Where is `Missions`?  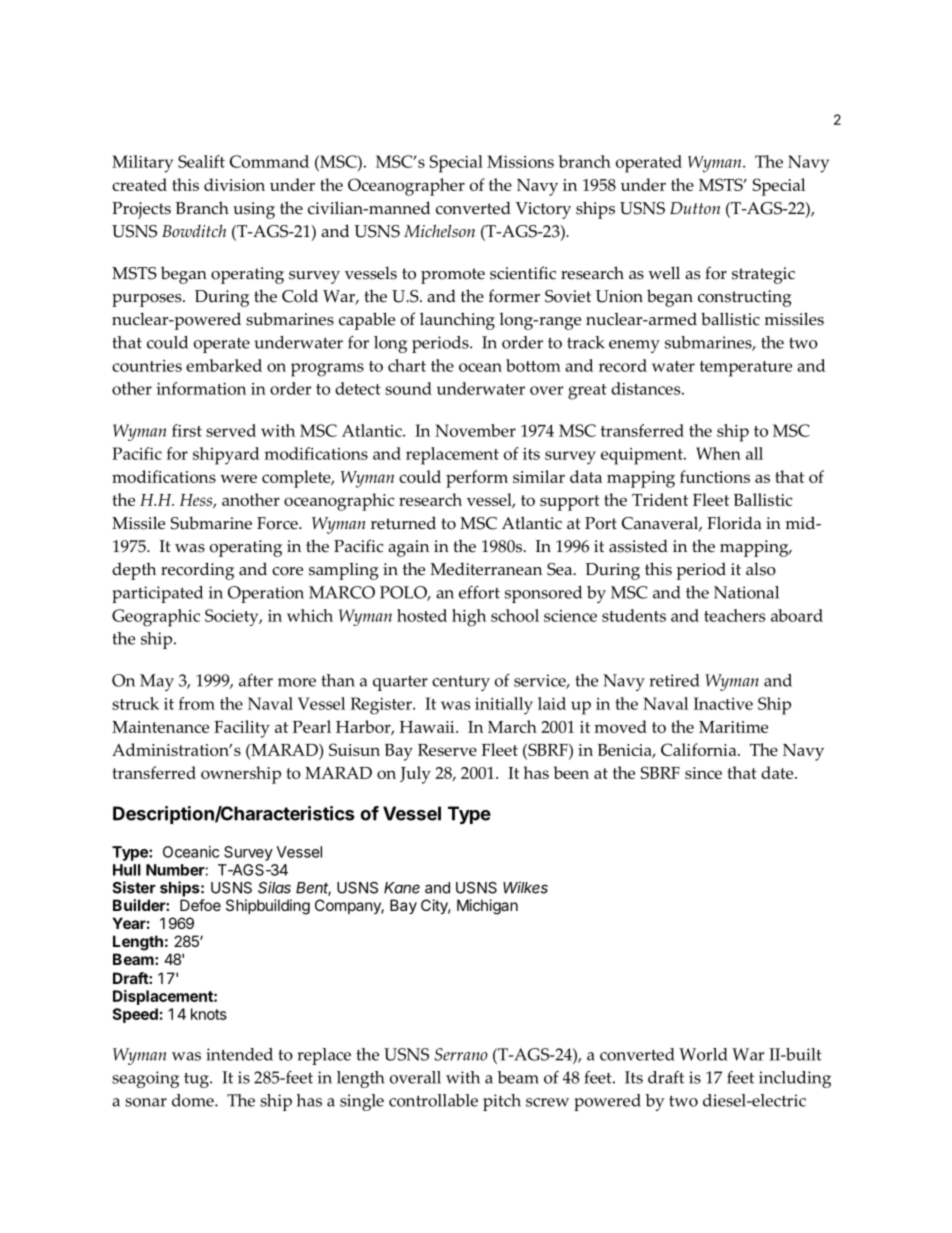
Missions is located at coordinates (520, 161).
